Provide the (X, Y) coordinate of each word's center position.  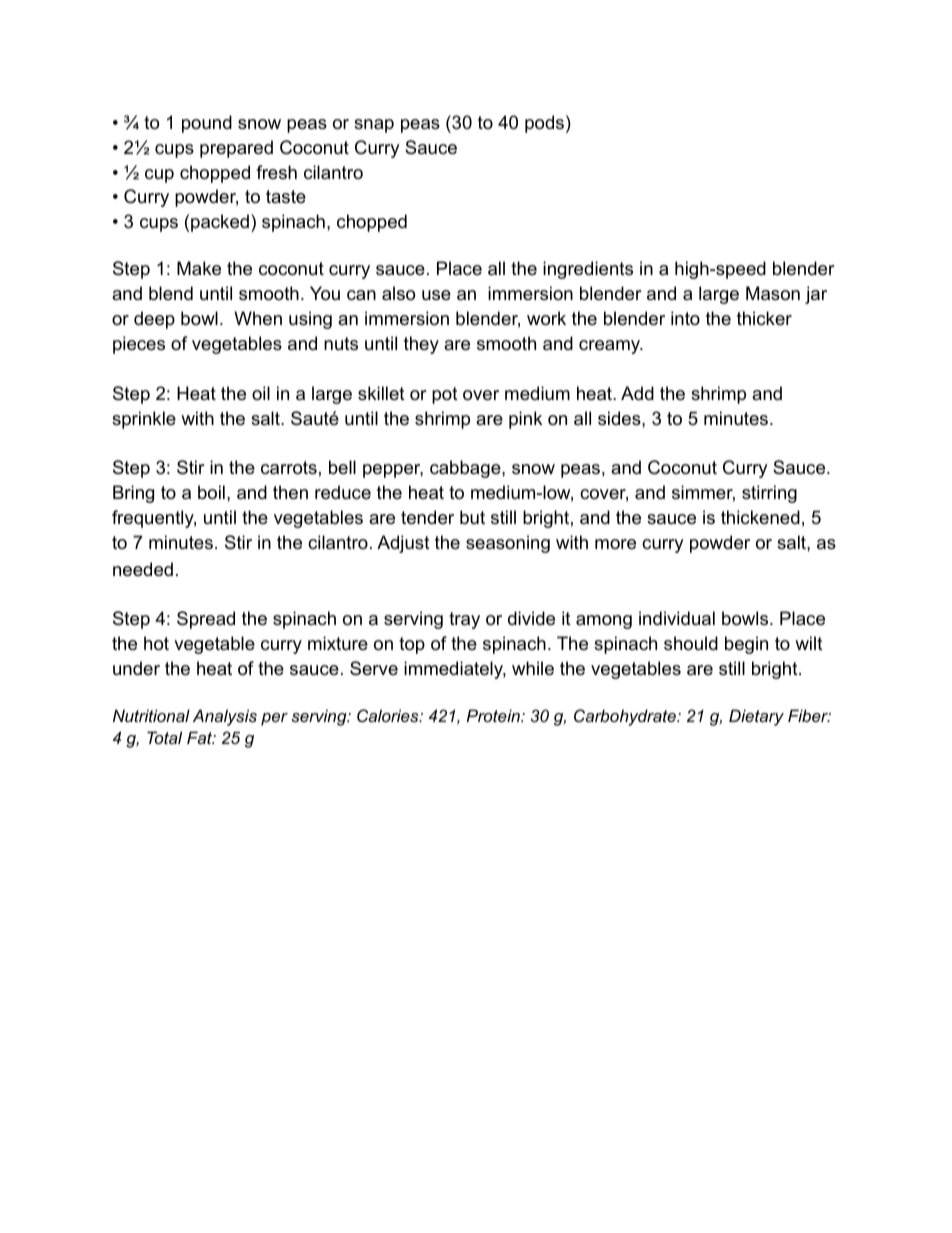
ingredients (588, 270)
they (421, 345)
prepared (236, 149)
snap (374, 126)
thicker (764, 318)
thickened (760, 517)
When (258, 318)
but (472, 517)
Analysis (225, 717)
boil (211, 492)
